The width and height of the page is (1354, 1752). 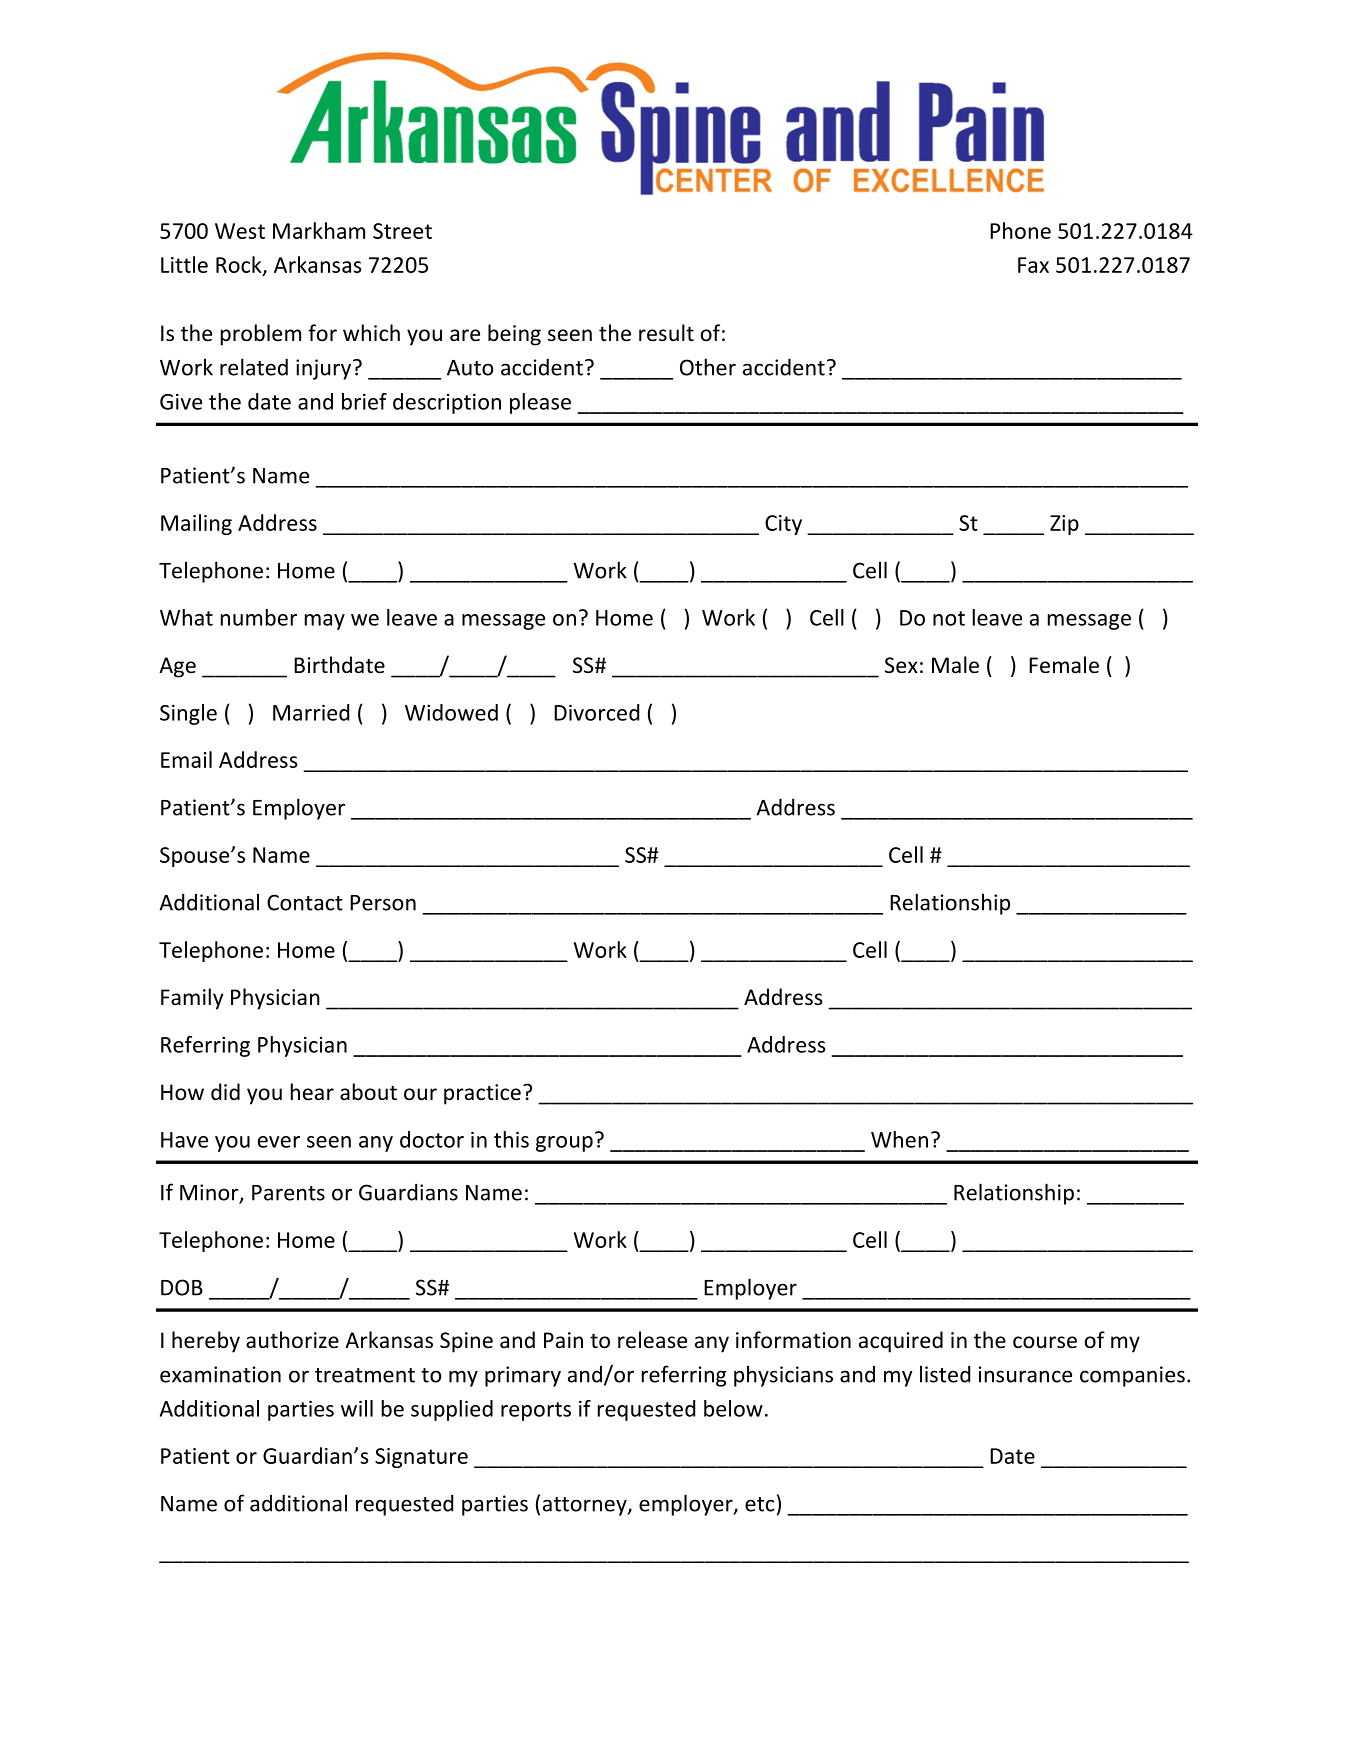 What do you see at coordinates (1064, 525) in the page?
I see `Zip` at bounding box center [1064, 525].
